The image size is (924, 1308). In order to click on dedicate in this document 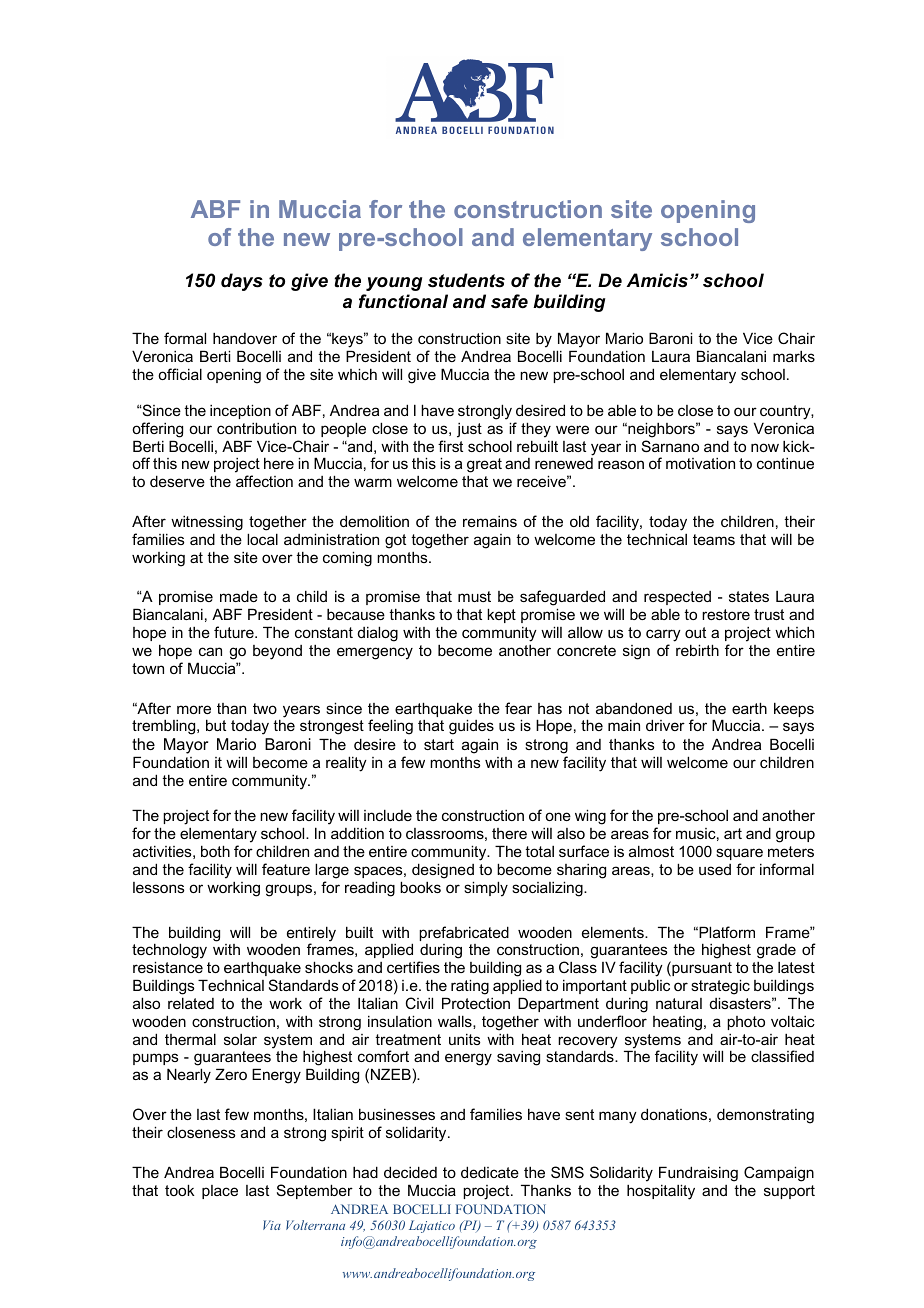, I will do `click(490, 1172)`.
